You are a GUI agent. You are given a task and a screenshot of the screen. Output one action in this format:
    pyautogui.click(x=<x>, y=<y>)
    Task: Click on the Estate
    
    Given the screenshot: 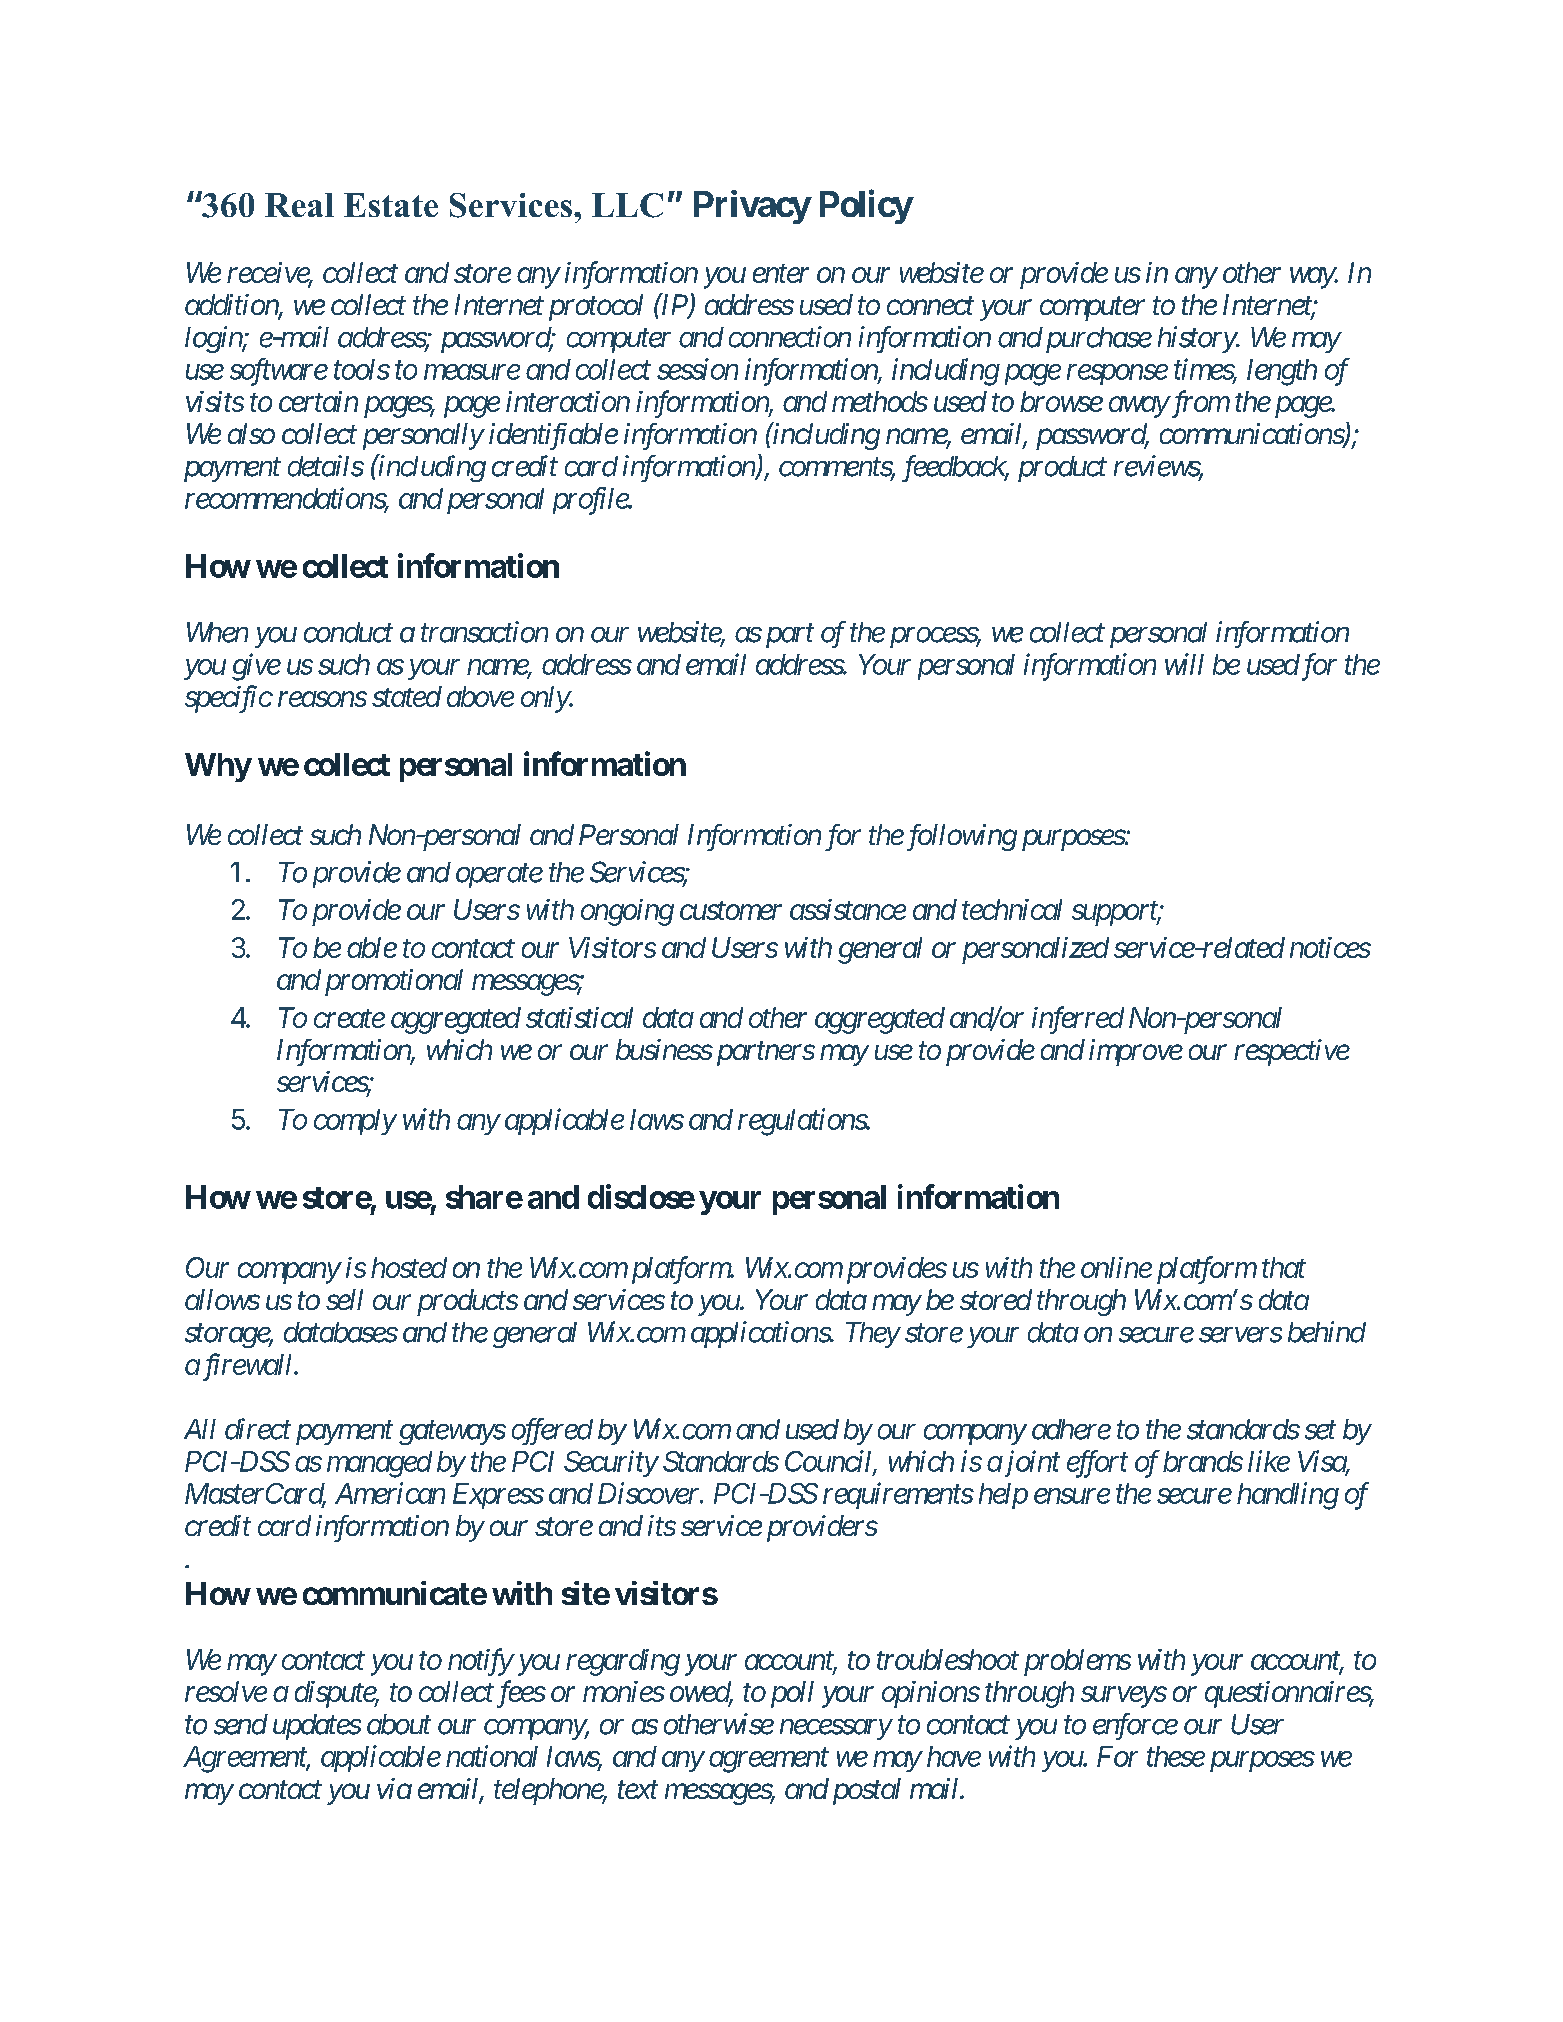 What is the action you would take?
    pyautogui.click(x=391, y=205)
